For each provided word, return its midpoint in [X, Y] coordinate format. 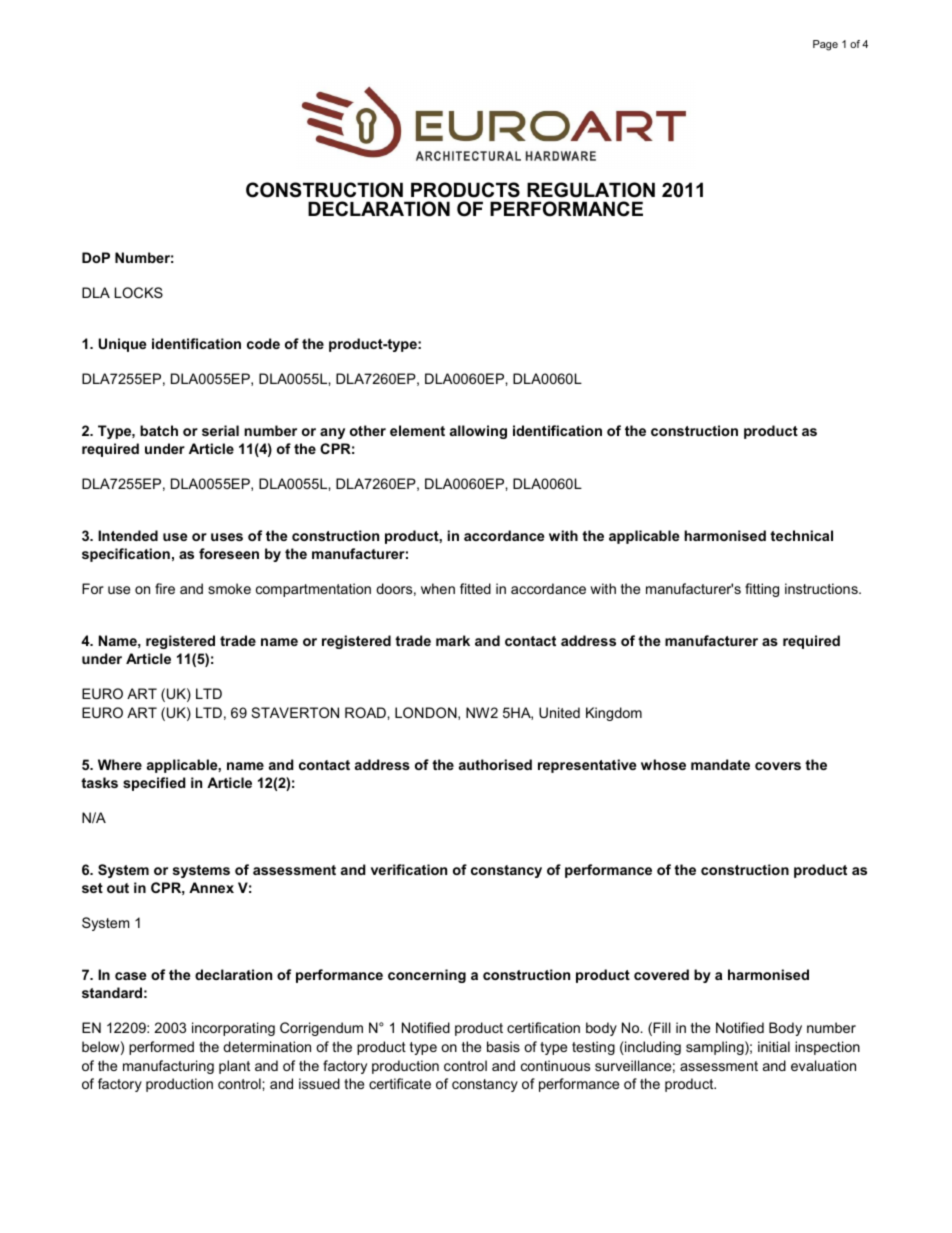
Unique [122, 345]
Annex [211, 887]
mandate [720, 764]
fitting [762, 590]
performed [161, 1048]
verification [409, 869]
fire [165, 588]
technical [801, 535]
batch [159, 430]
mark [453, 640]
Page [825, 45]
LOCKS [139, 292]
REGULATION [591, 190]
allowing [478, 432]
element [417, 430]
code [263, 343]
